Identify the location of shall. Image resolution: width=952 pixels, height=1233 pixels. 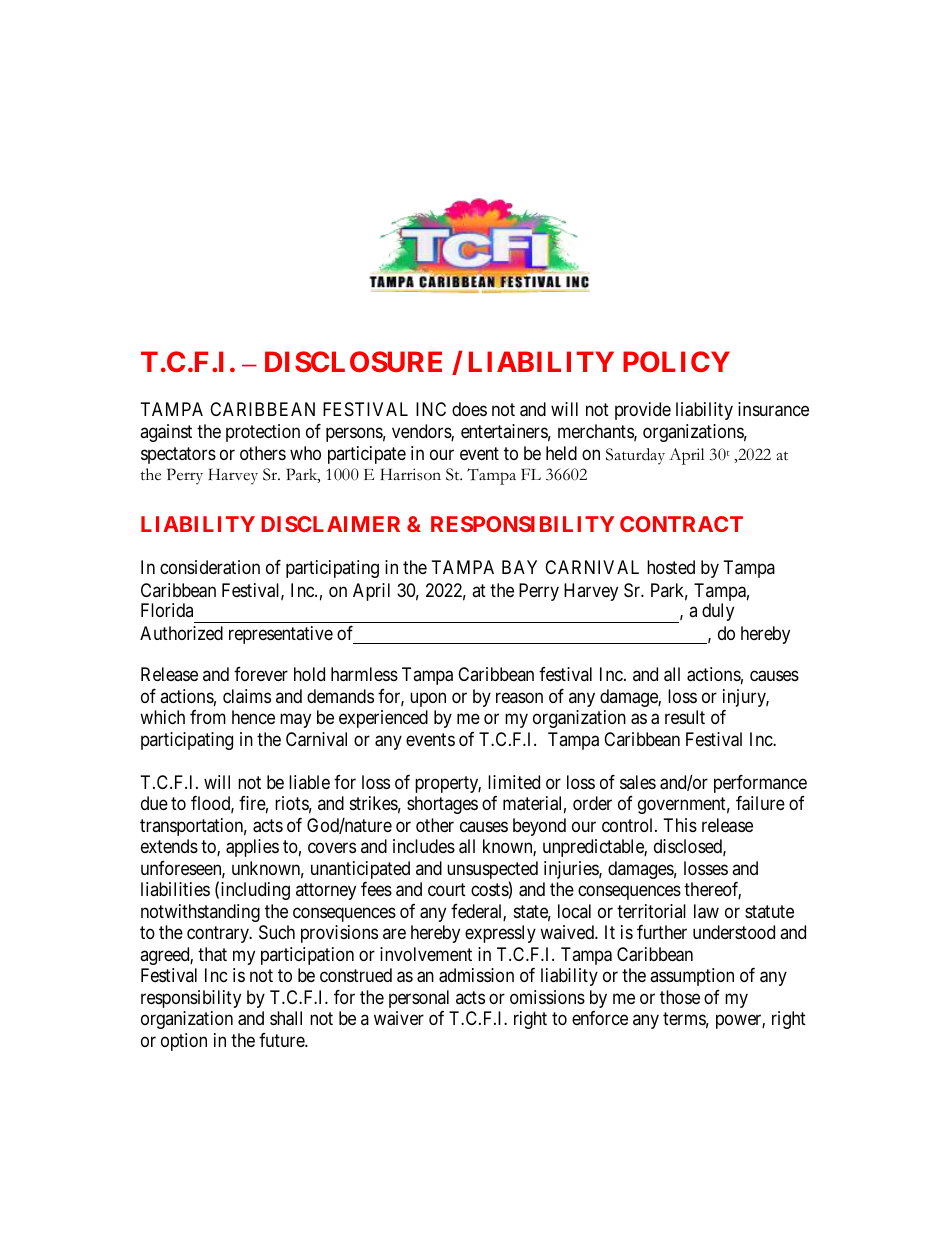
(286, 1018).
